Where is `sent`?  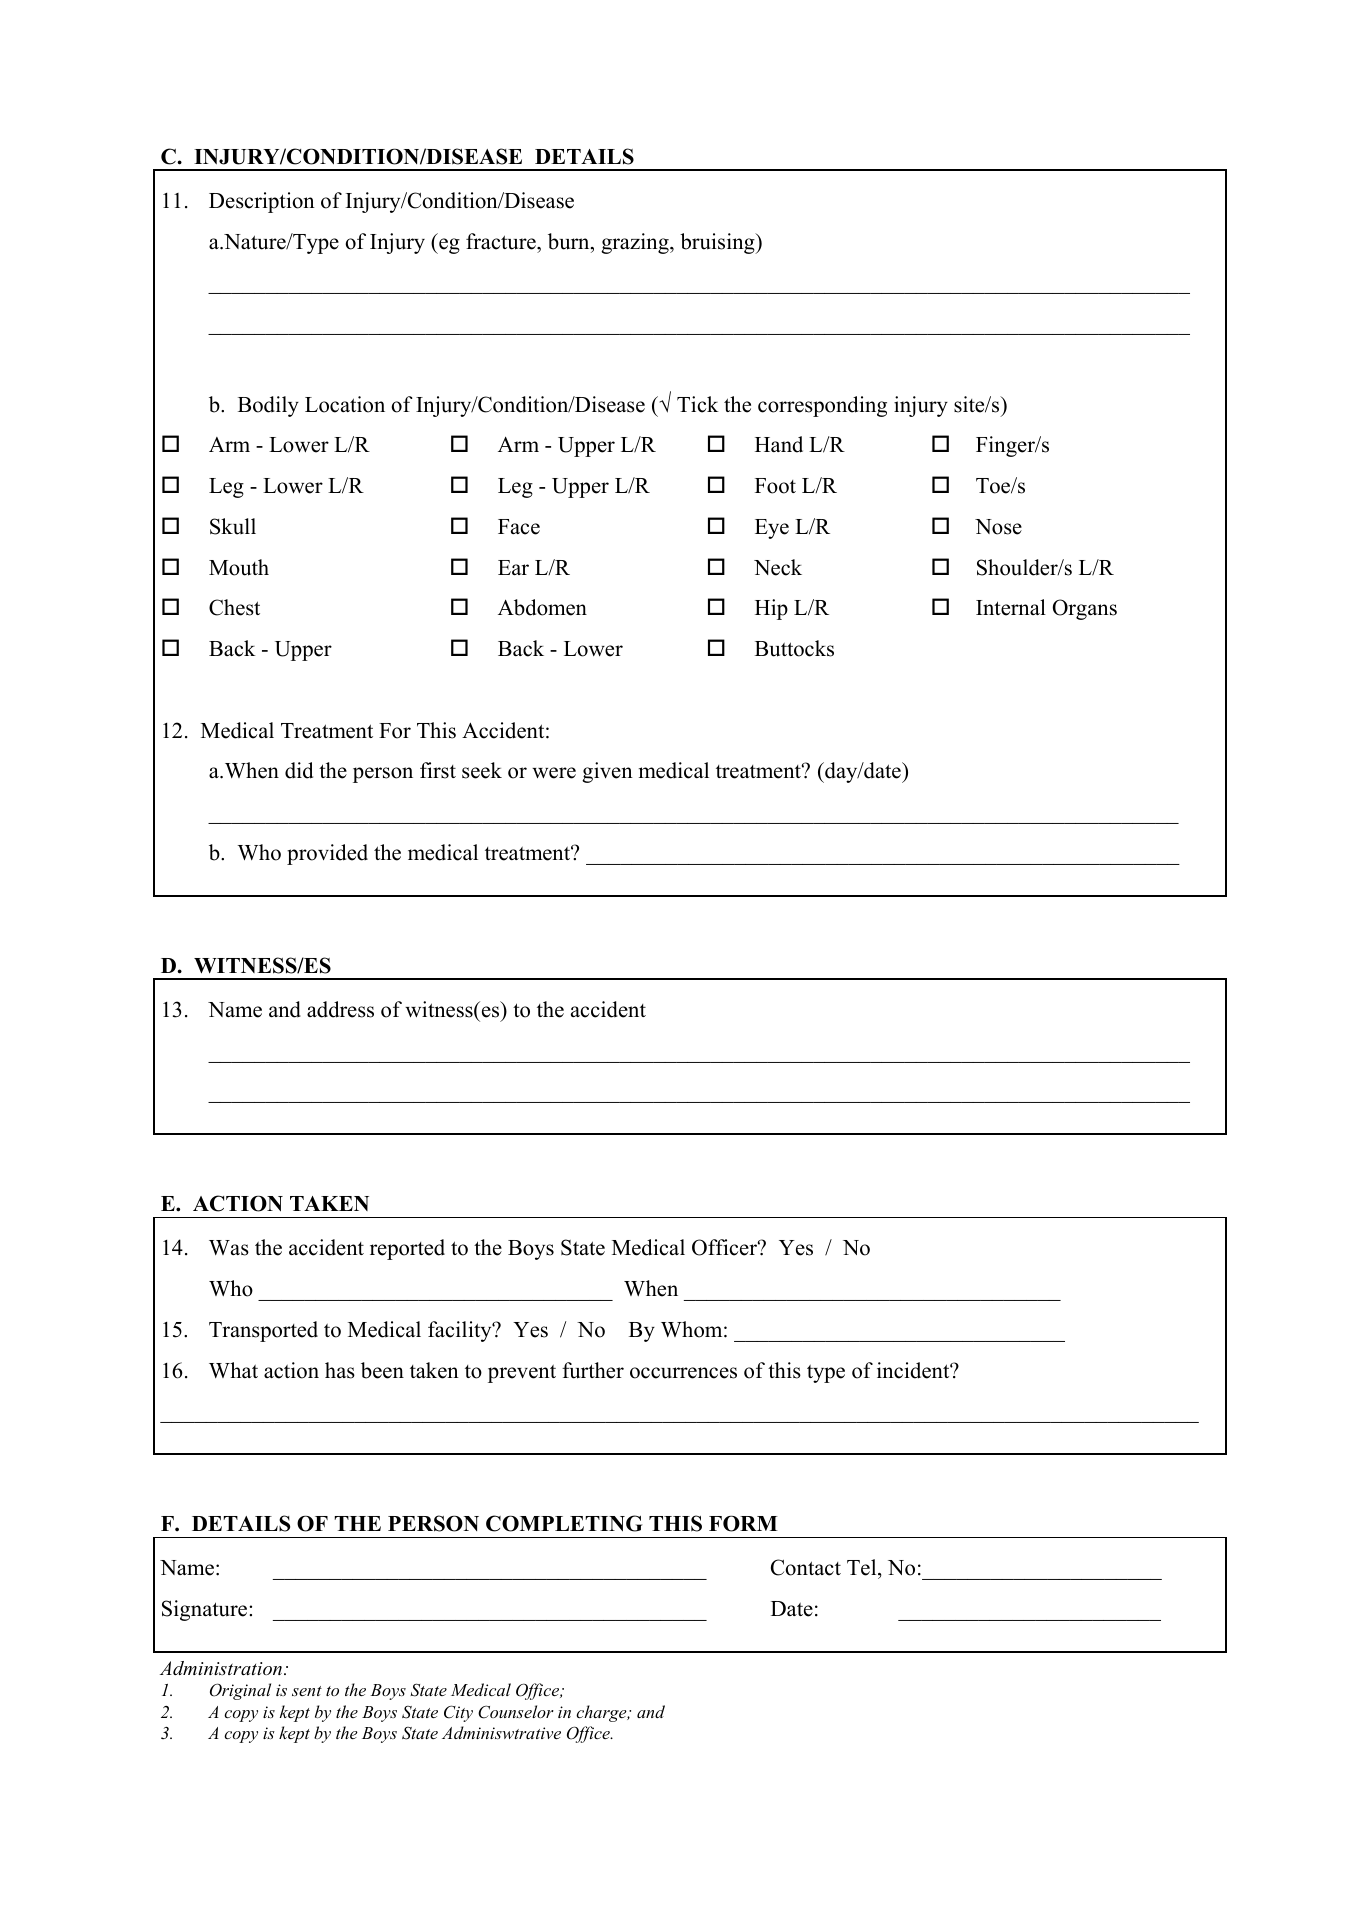
sent is located at coordinates (307, 1691).
